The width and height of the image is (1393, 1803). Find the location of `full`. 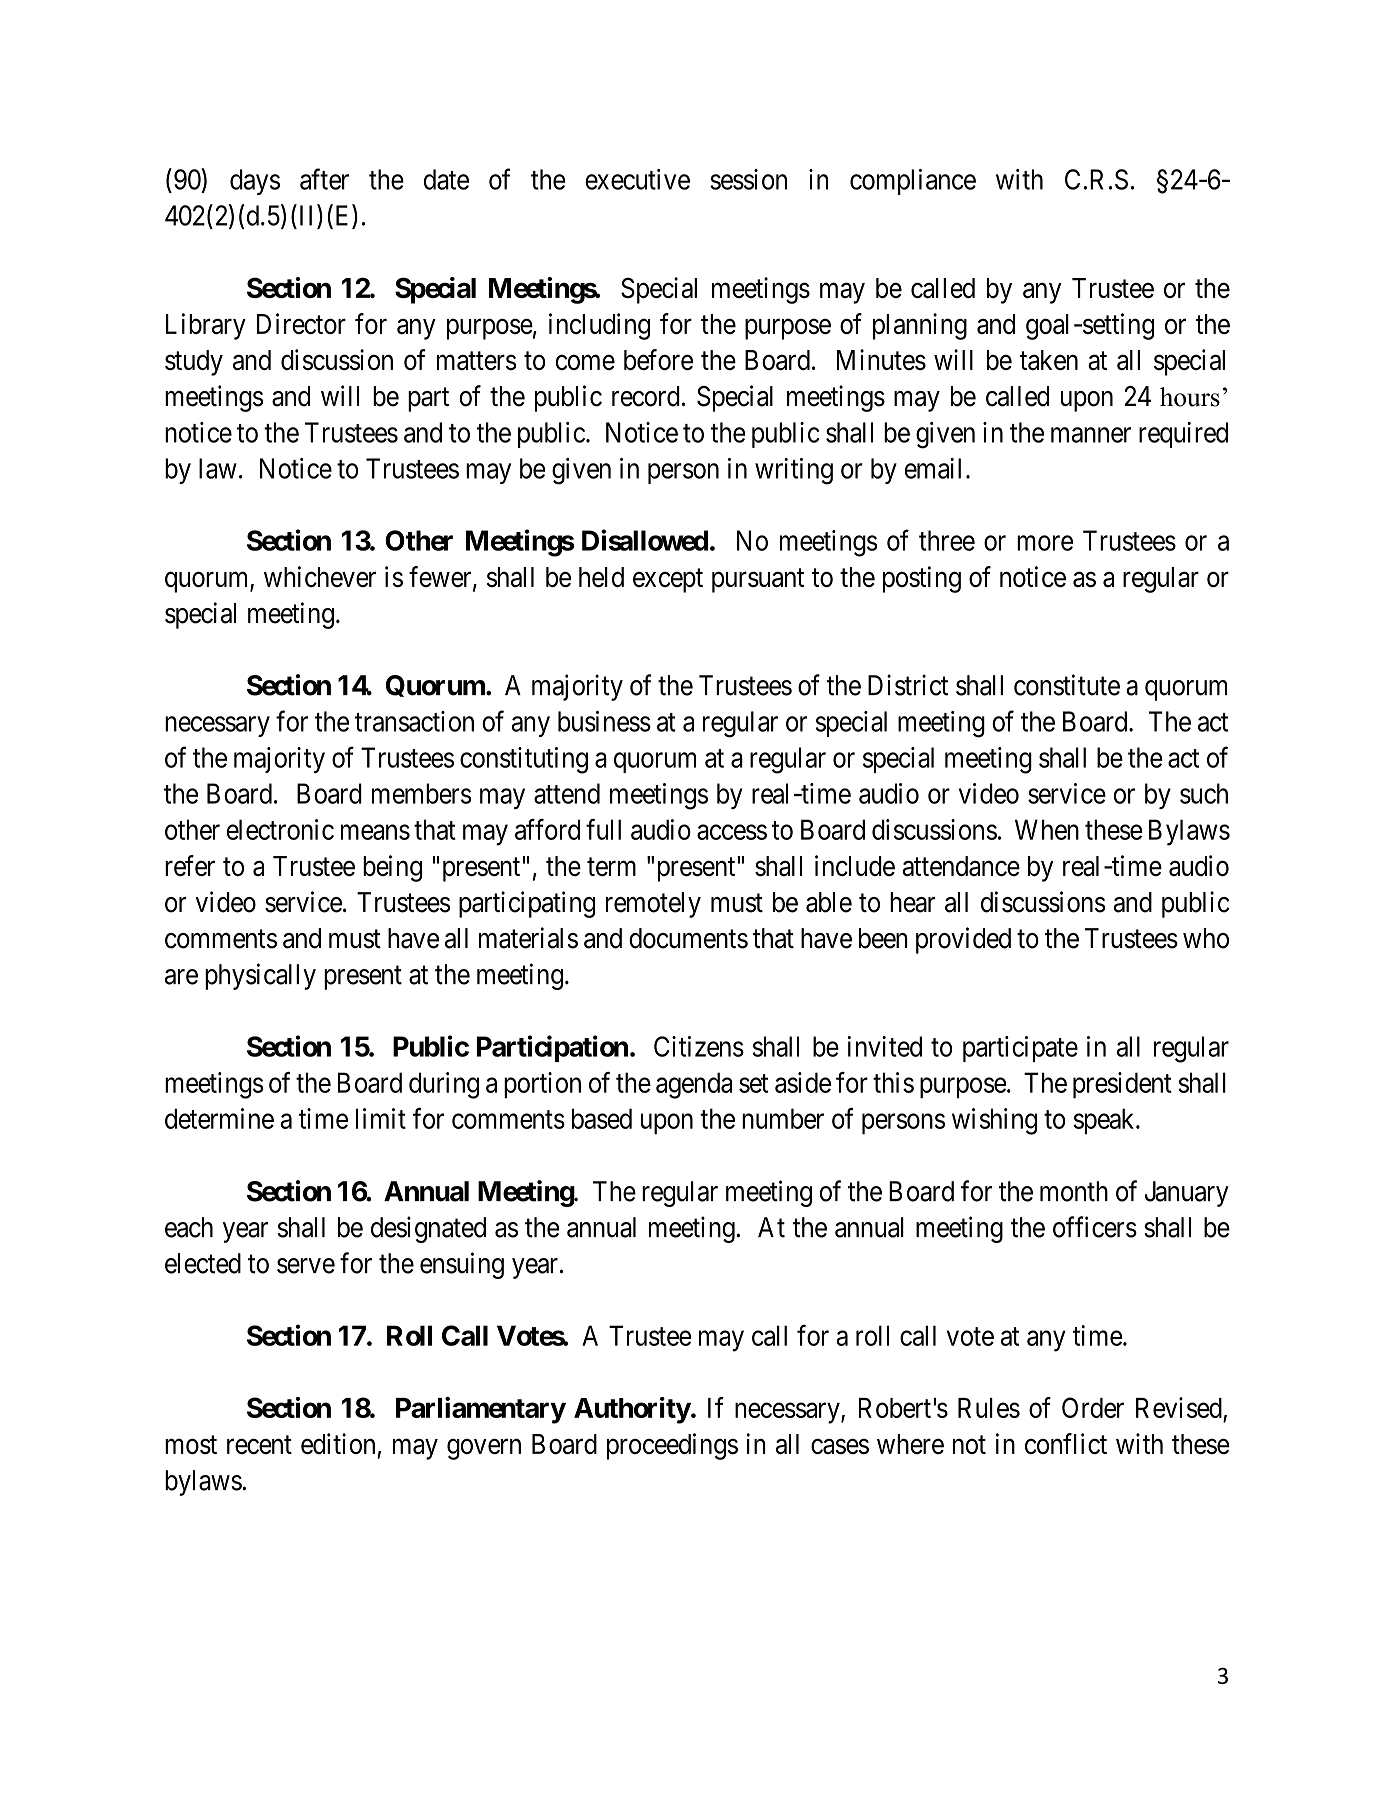

full is located at coordinates (603, 829).
